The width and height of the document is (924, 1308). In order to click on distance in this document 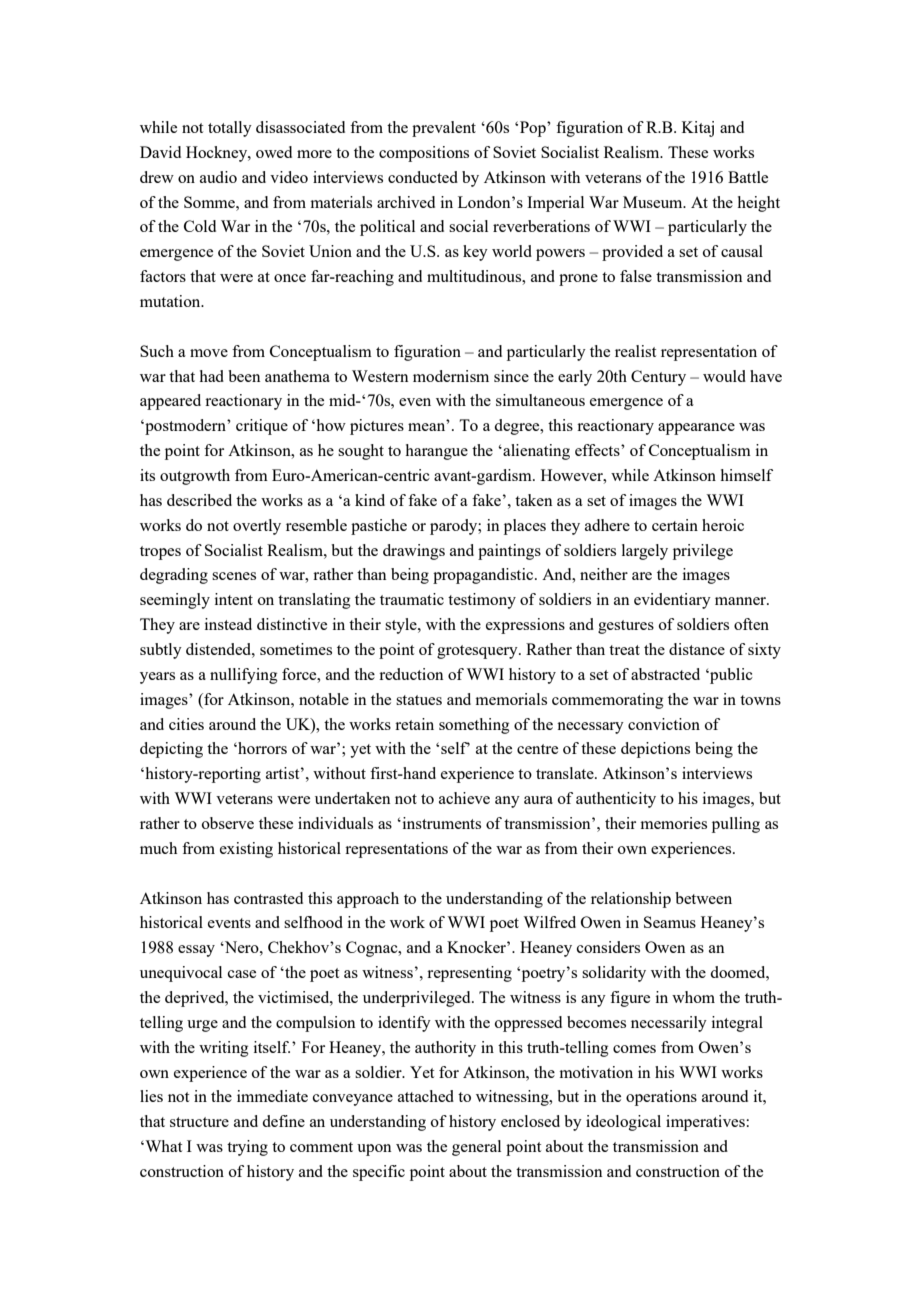, I will do `click(697, 649)`.
